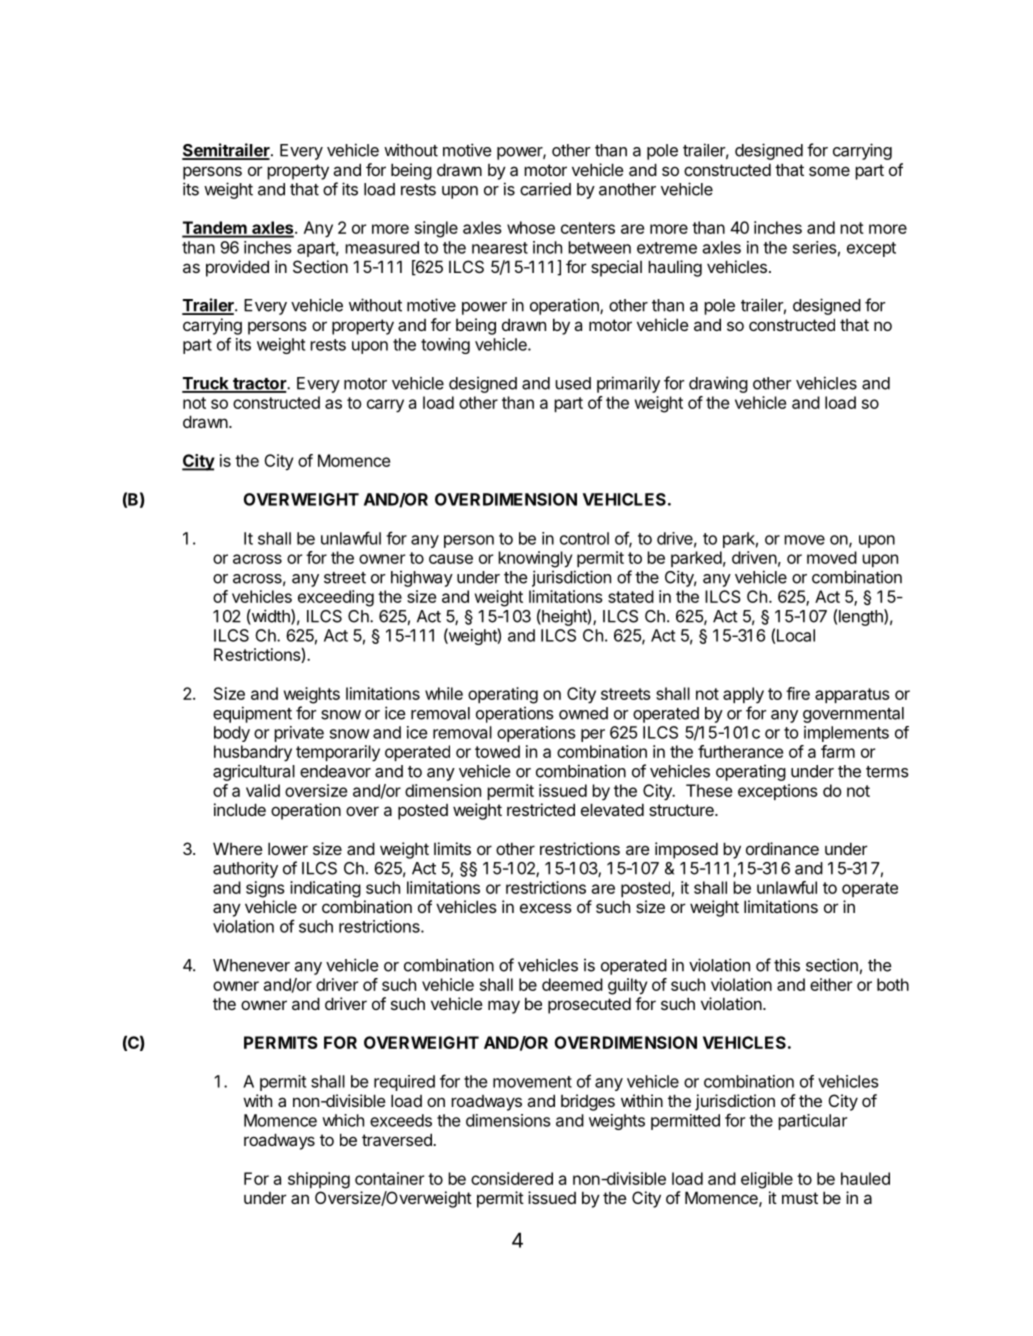  Describe the element at coordinates (572, 984) in the screenshot. I see `deemed` at that location.
